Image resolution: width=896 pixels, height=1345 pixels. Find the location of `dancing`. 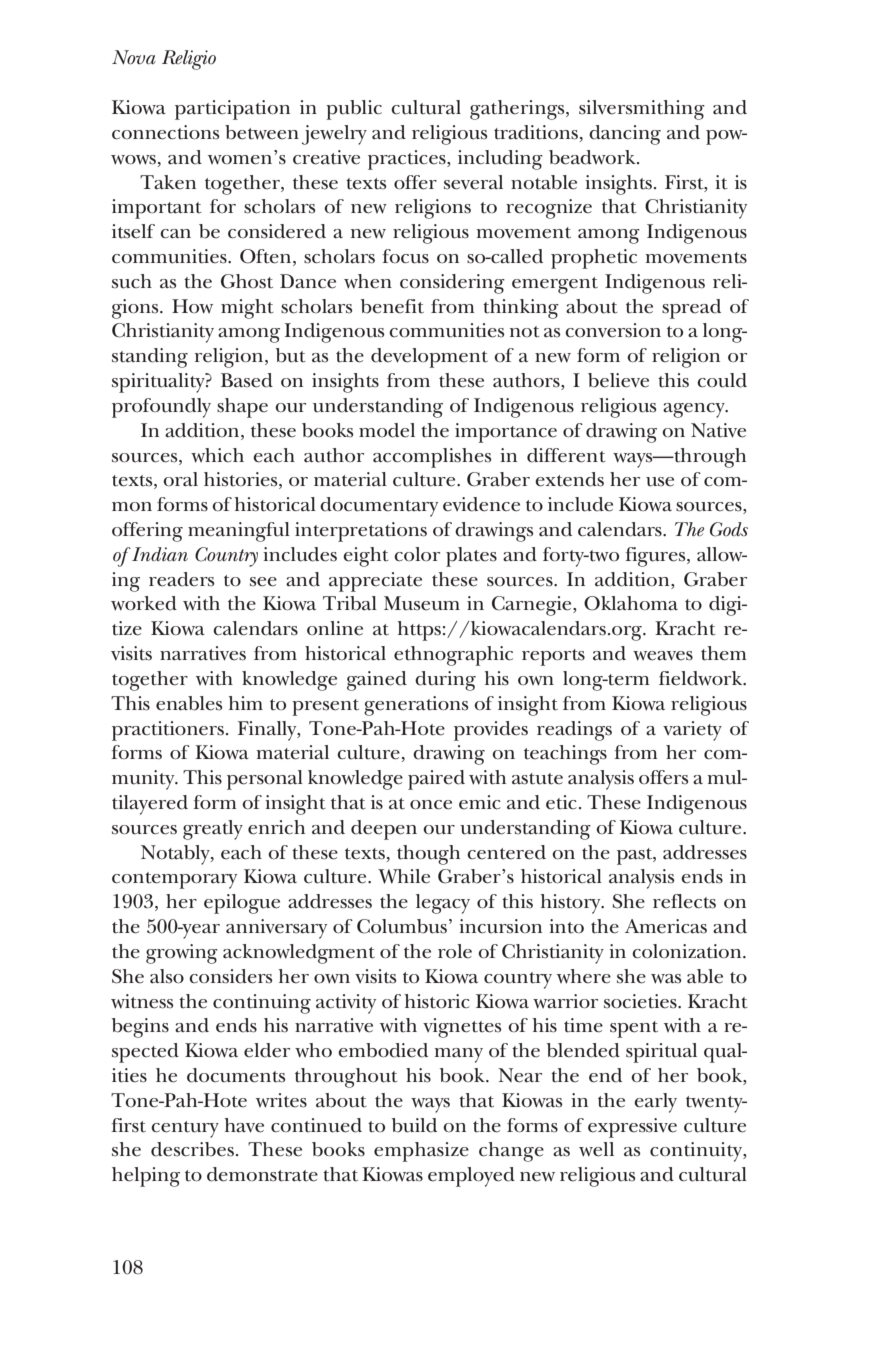

dancing is located at coordinates (625, 135).
